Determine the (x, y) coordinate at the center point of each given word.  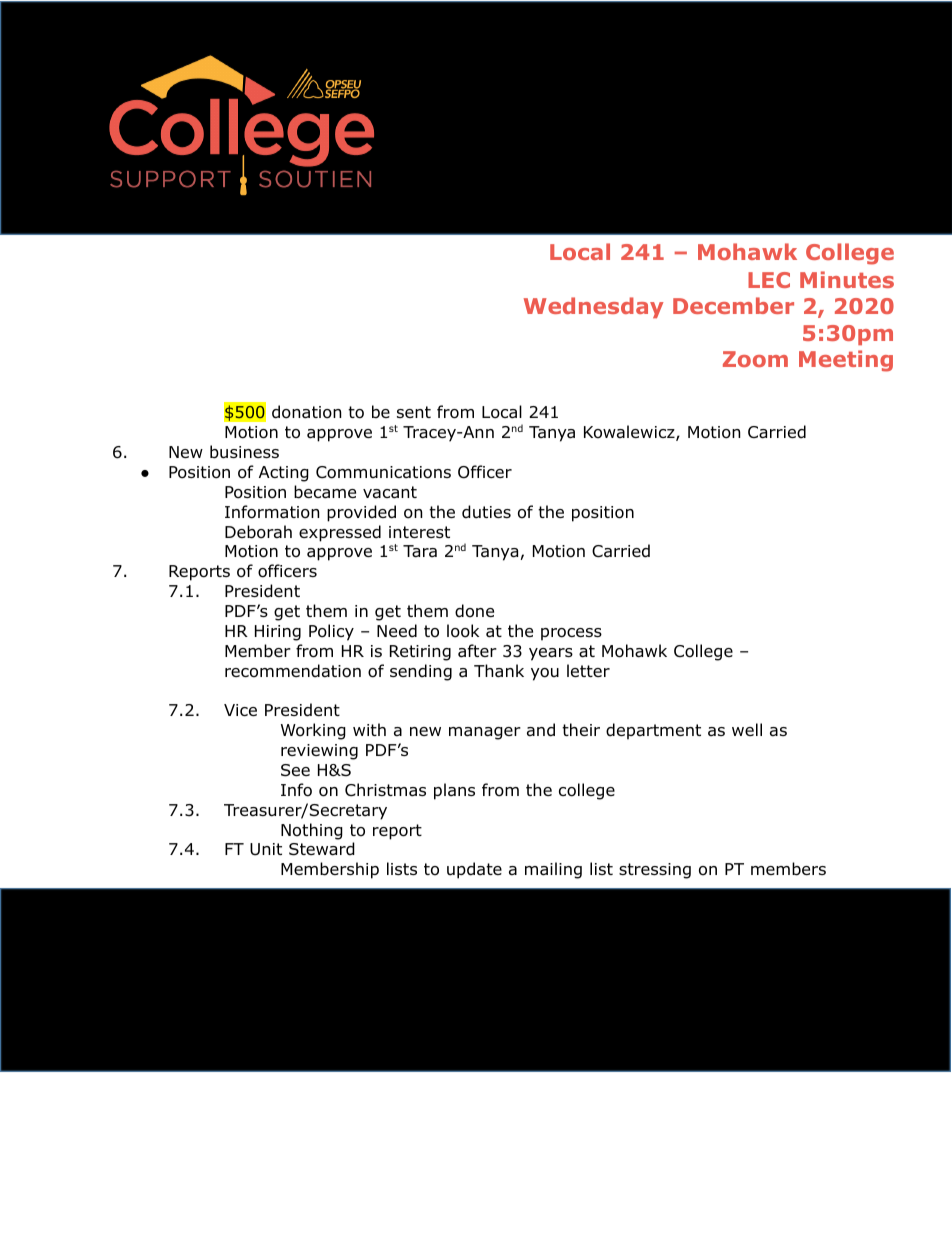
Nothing (312, 831)
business (244, 452)
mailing (553, 870)
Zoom (755, 359)
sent (414, 412)
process (571, 634)
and (541, 730)
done (474, 611)
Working (313, 731)
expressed (340, 533)
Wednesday (593, 307)
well (747, 729)
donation (306, 412)
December (733, 305)
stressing (655, 871)
